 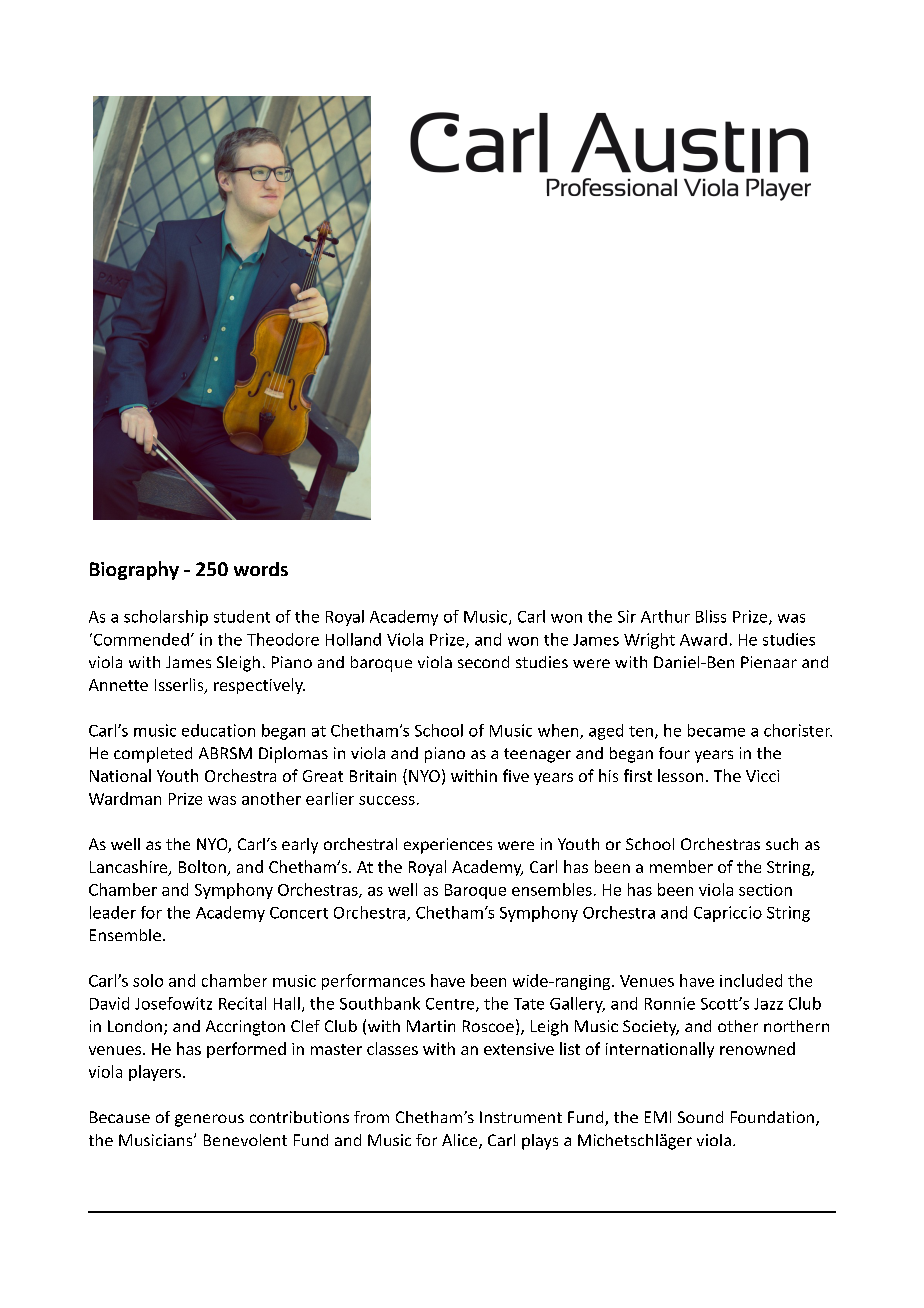 I want to click on when, so click(x=559, y=731).
